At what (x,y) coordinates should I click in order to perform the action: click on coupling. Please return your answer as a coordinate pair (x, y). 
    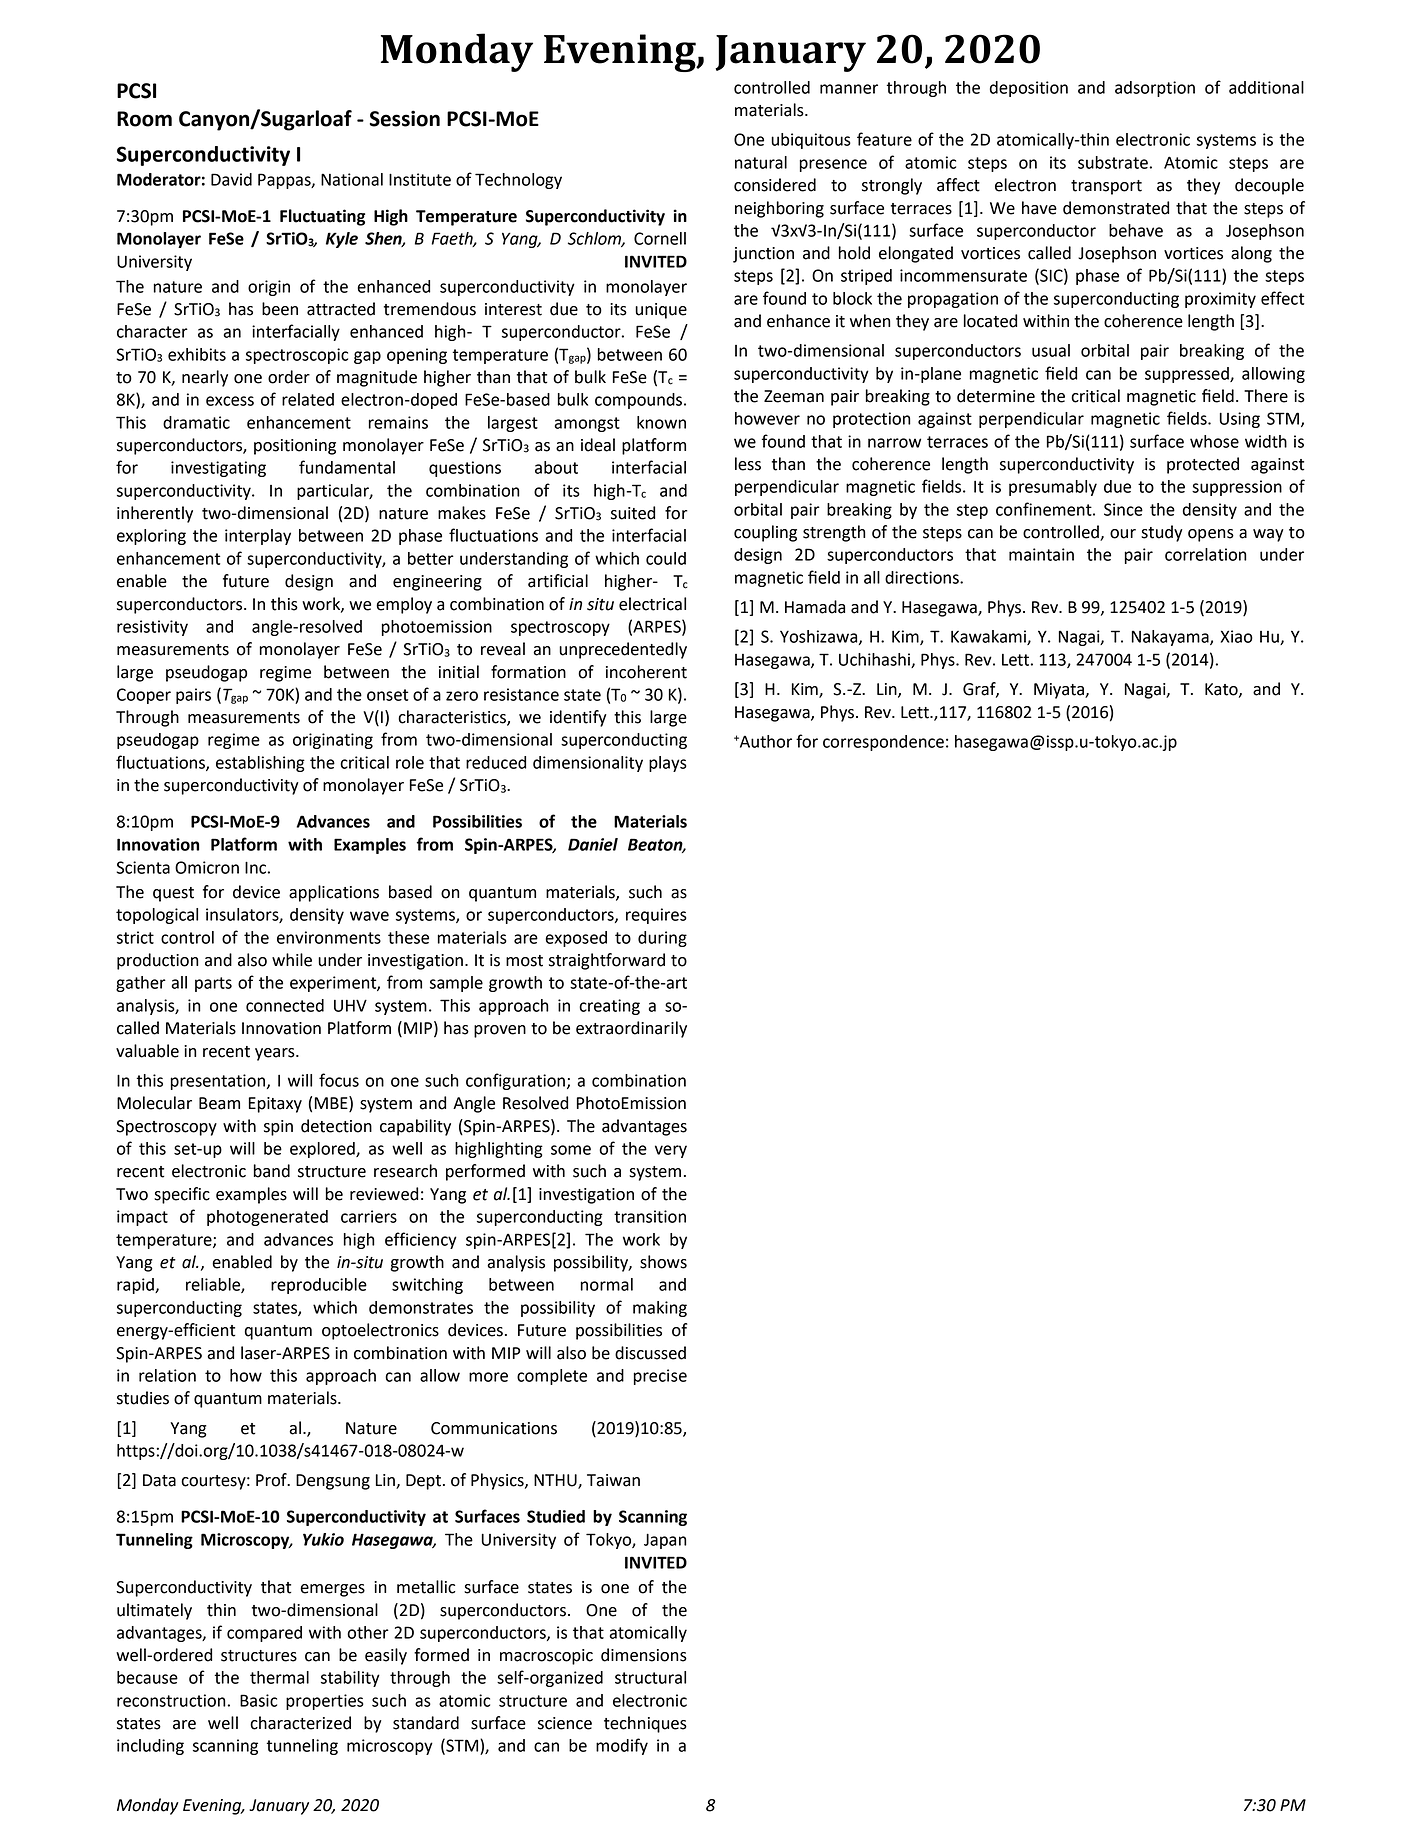
    Looking at the image, I should click on (765, 533).
